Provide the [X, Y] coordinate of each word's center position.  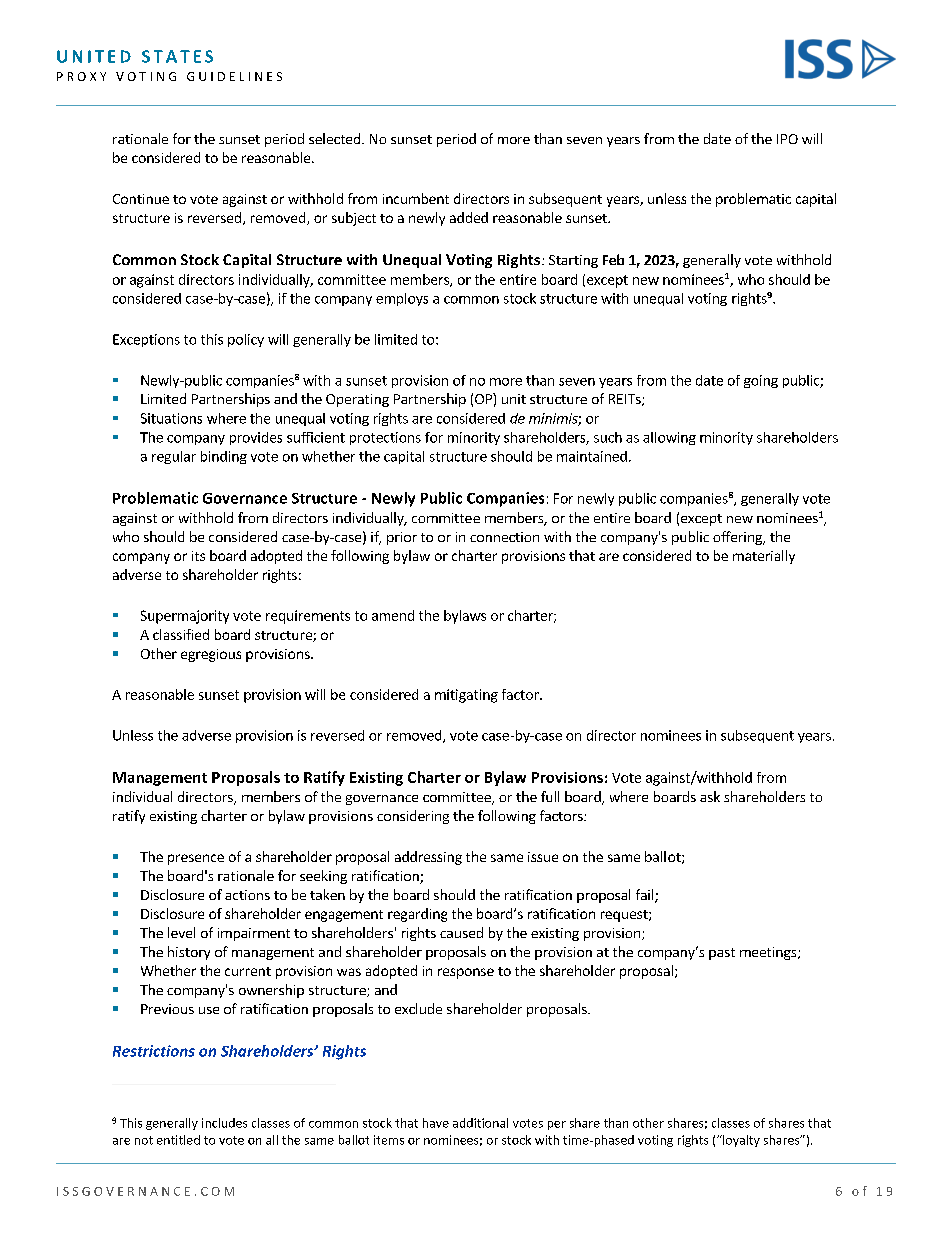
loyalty [740, 1141]
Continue [141, 199]
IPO [787, 139]
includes [224, 1123]
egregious [211, 655]
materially [764, 557]
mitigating [466, 696]
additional [480, 1123]
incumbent [416, 198]
